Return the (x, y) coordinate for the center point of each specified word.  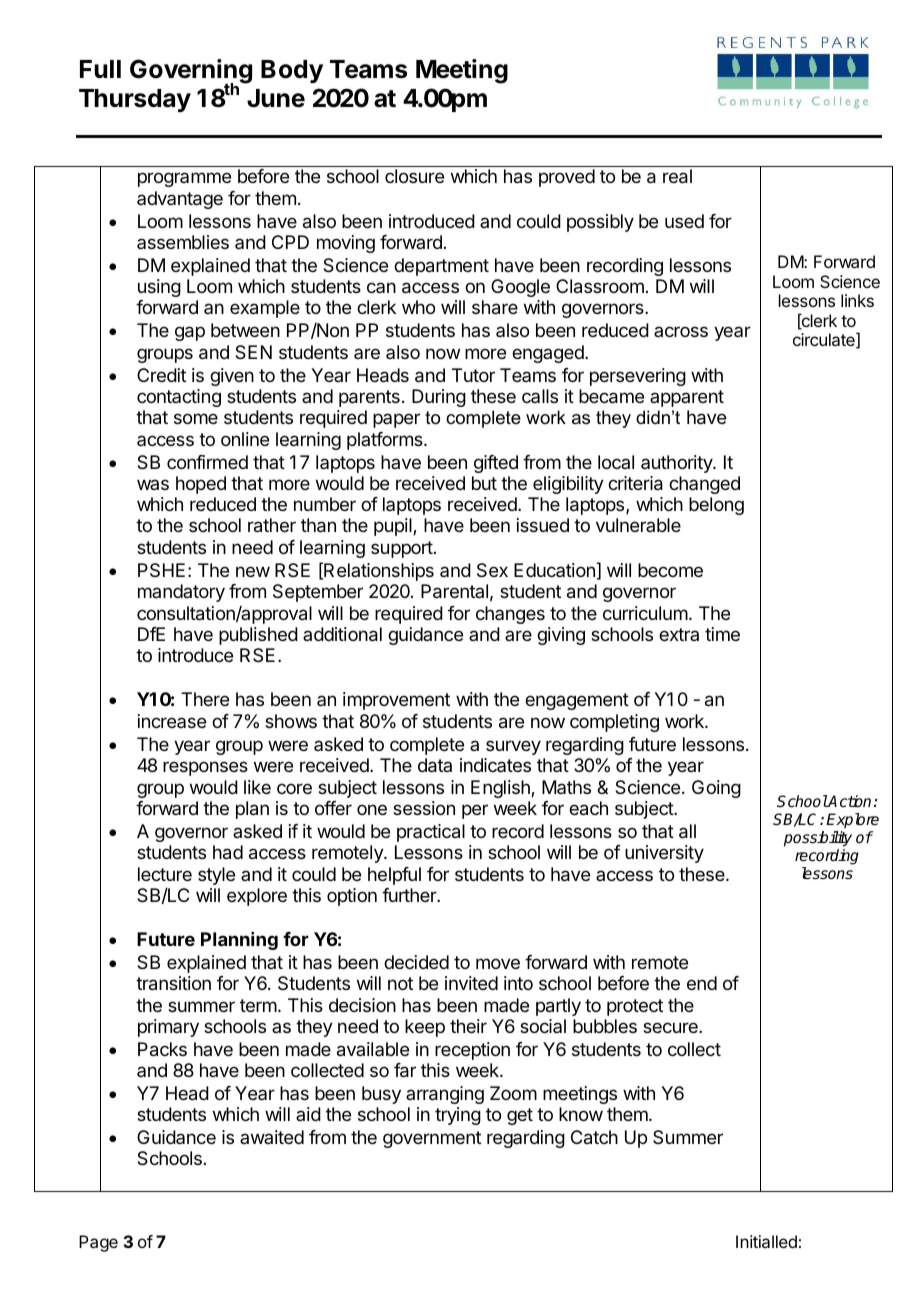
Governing (191, 72)
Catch (594, 1137)
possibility (818, 839)
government (432, 1139)
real (677, 176)
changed (704, 485)
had (228, 852)
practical (431, 833)
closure (414, 176)
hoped (201, 485)
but (484, 483)
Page (98, 1243)
